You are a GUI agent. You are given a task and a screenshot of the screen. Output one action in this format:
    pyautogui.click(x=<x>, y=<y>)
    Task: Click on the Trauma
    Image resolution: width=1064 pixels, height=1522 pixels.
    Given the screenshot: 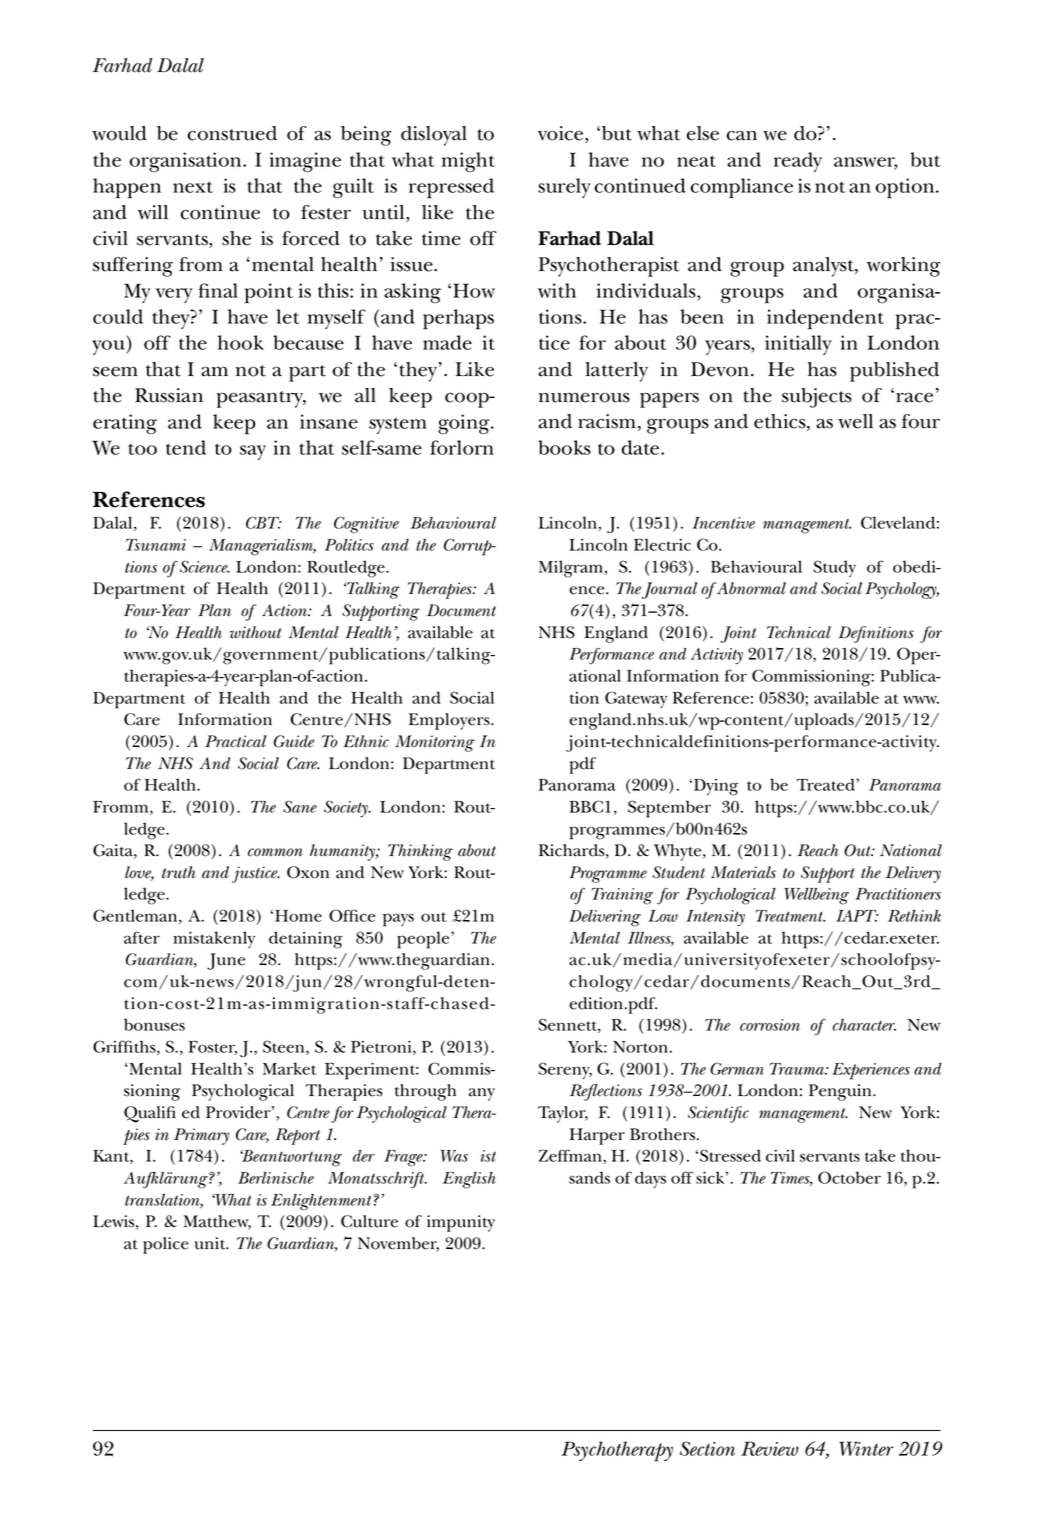 What is the action you would take?
    pyautogui.click(x=798, y=1069)
